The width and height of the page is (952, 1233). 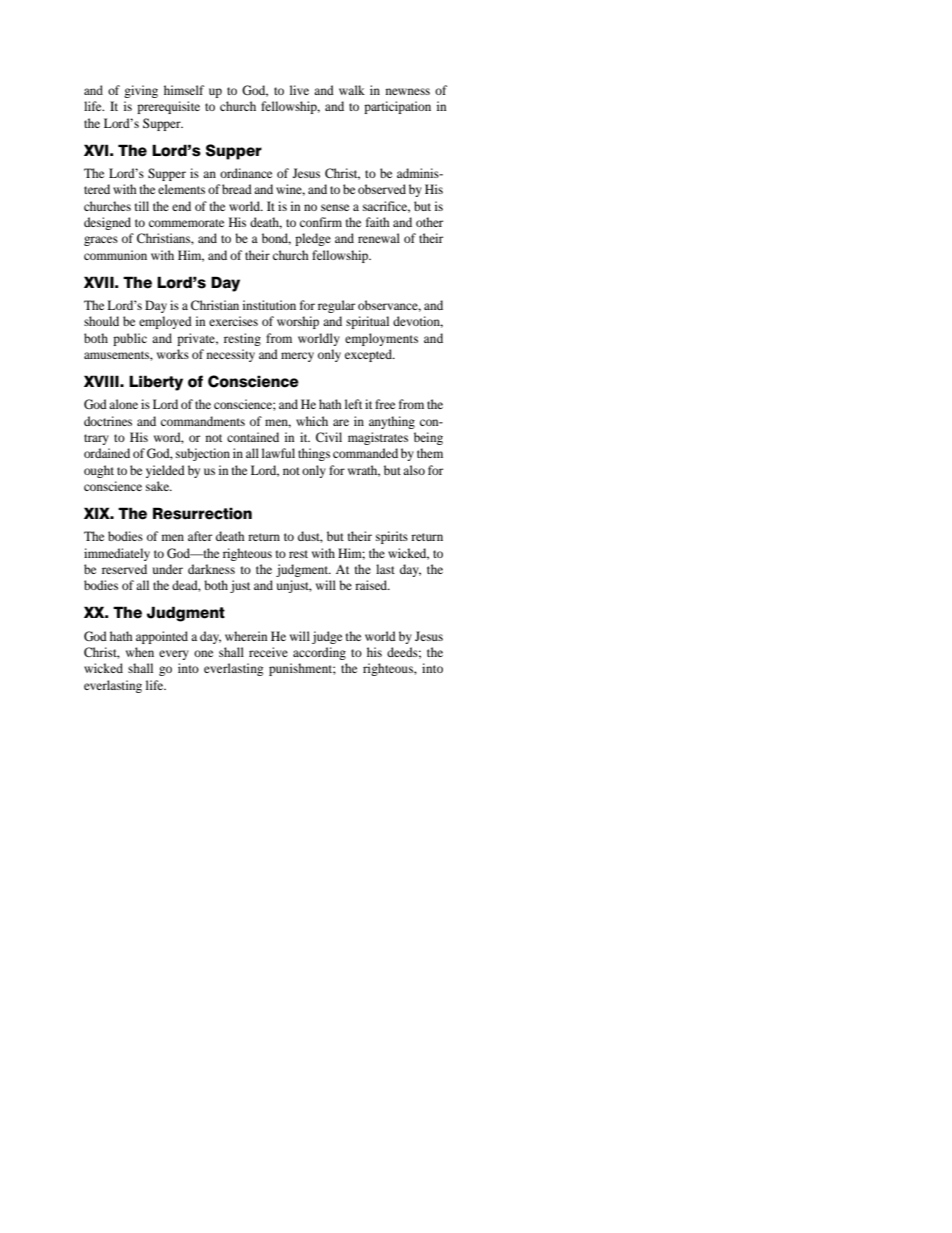 What do you see at coordinates (141, 91) in the page?
I see `giving` at bounding box center [141, 91].
